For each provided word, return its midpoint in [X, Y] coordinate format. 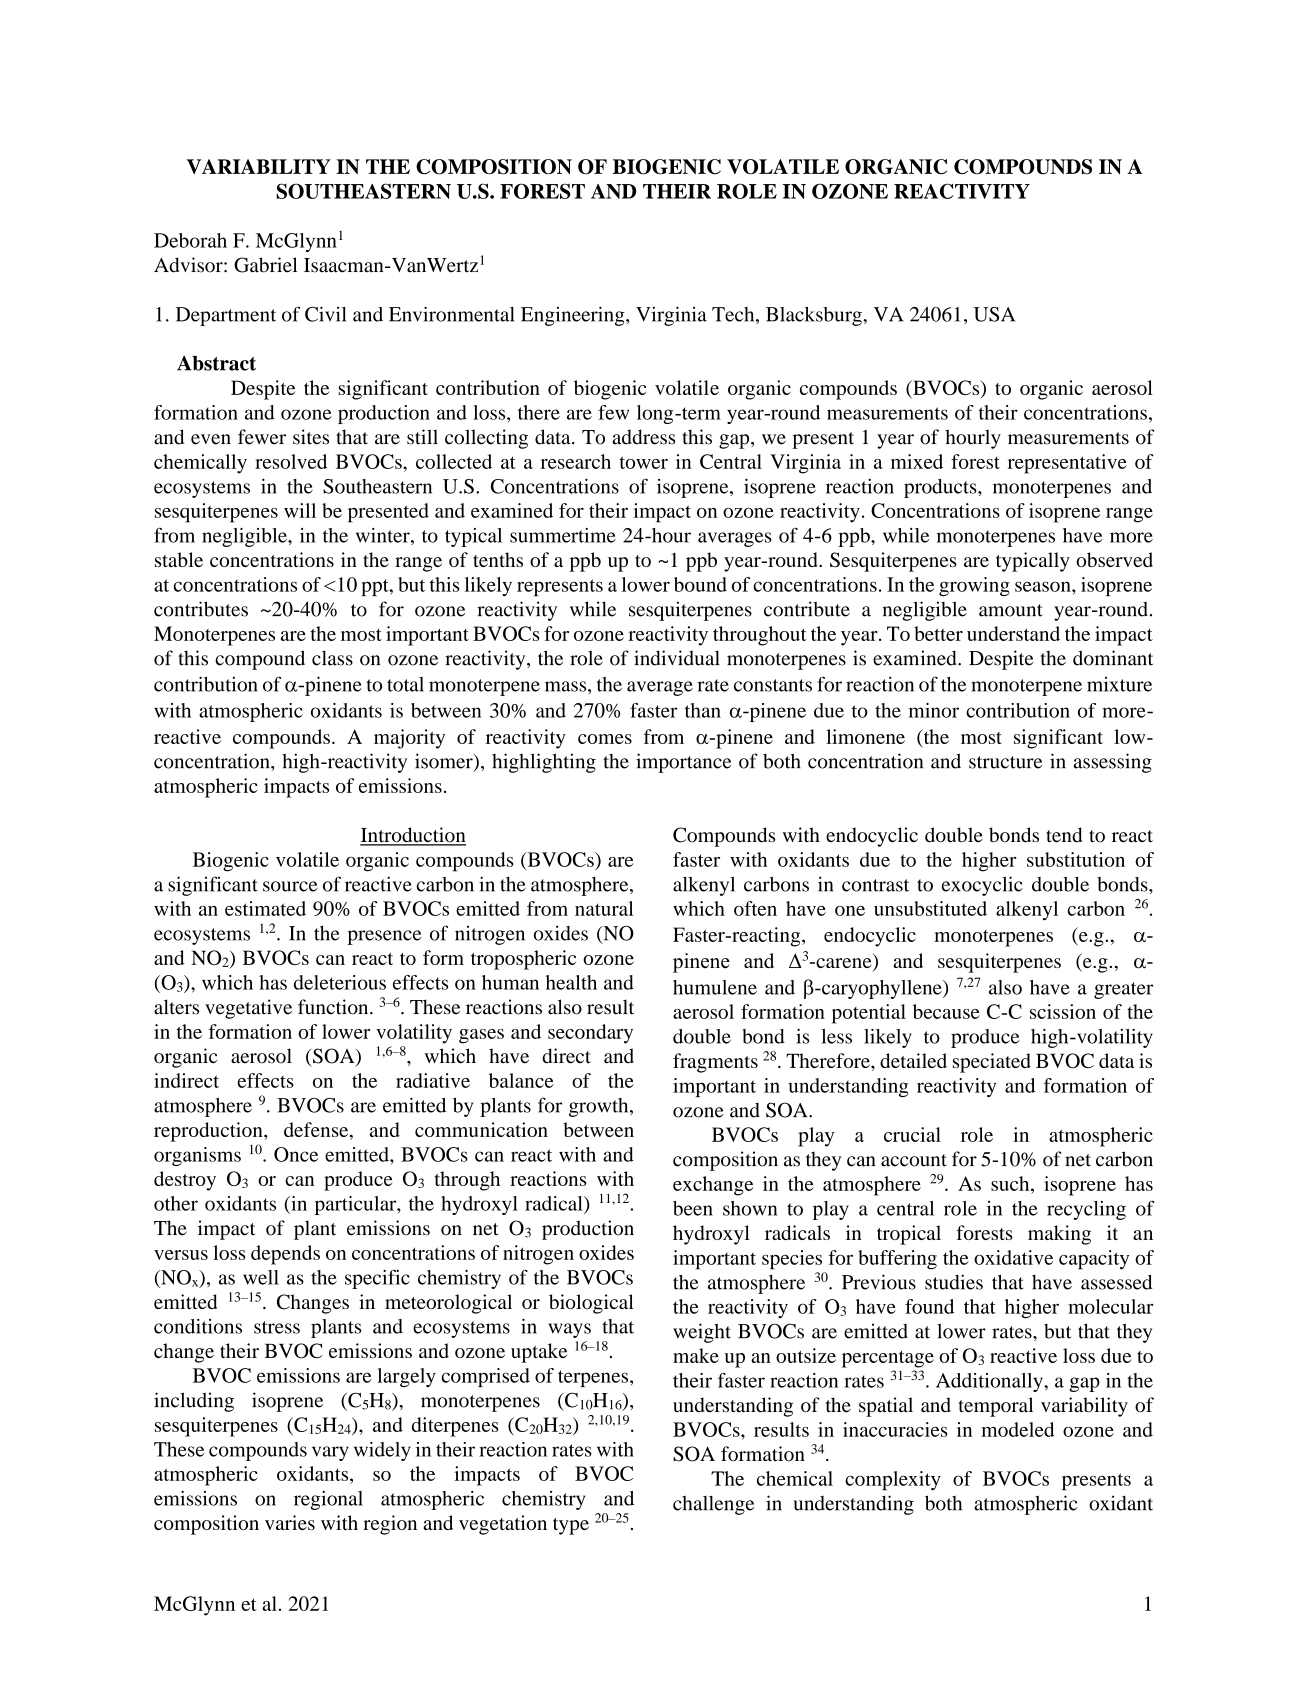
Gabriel [265, 265]
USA [994, 314]
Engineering [574, 316]
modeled [1017, 1429]
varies [290, 1522]
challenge [713, 1505]
